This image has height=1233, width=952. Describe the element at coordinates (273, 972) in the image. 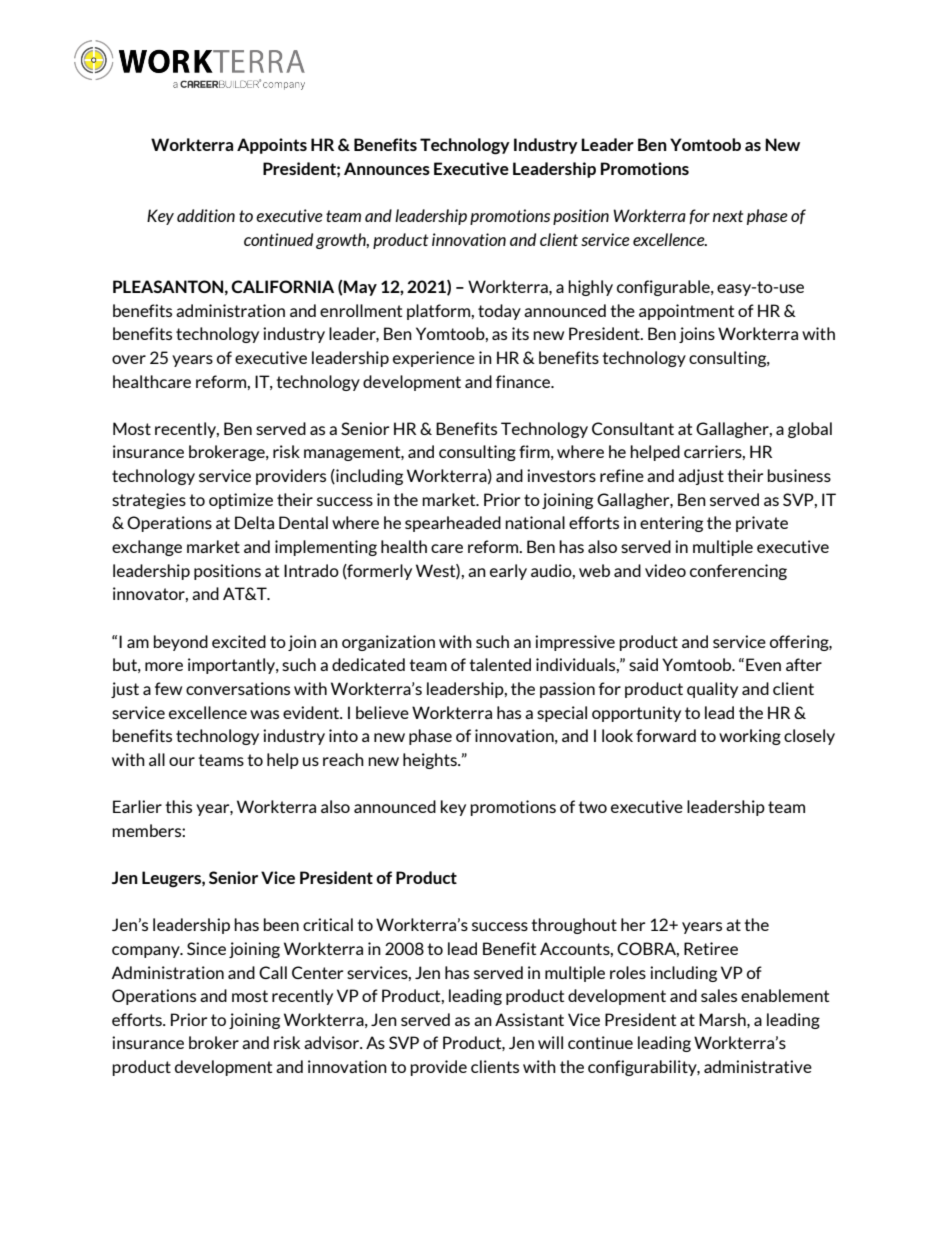

I see `Call` at that location.
